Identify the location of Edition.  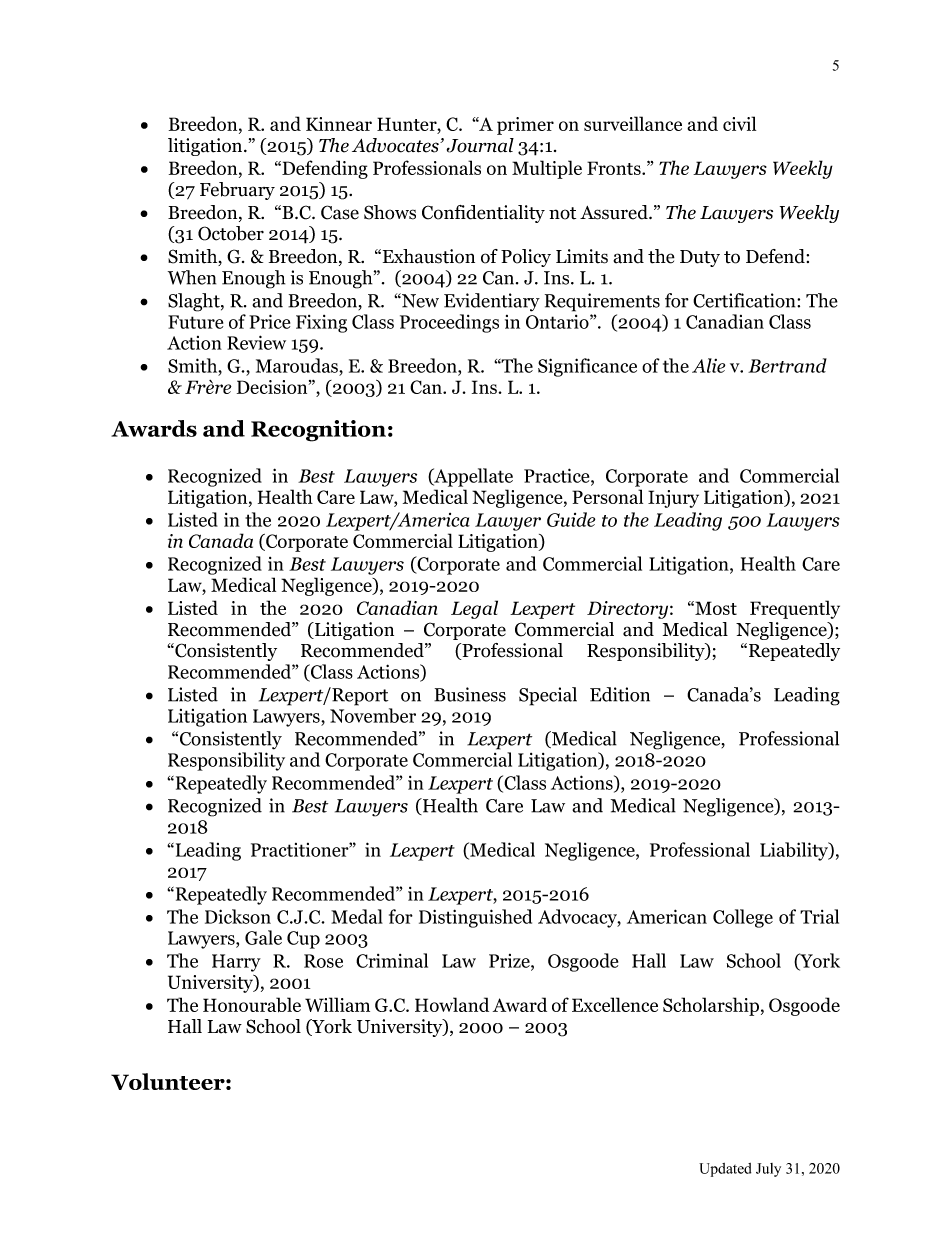
(620, 694).
